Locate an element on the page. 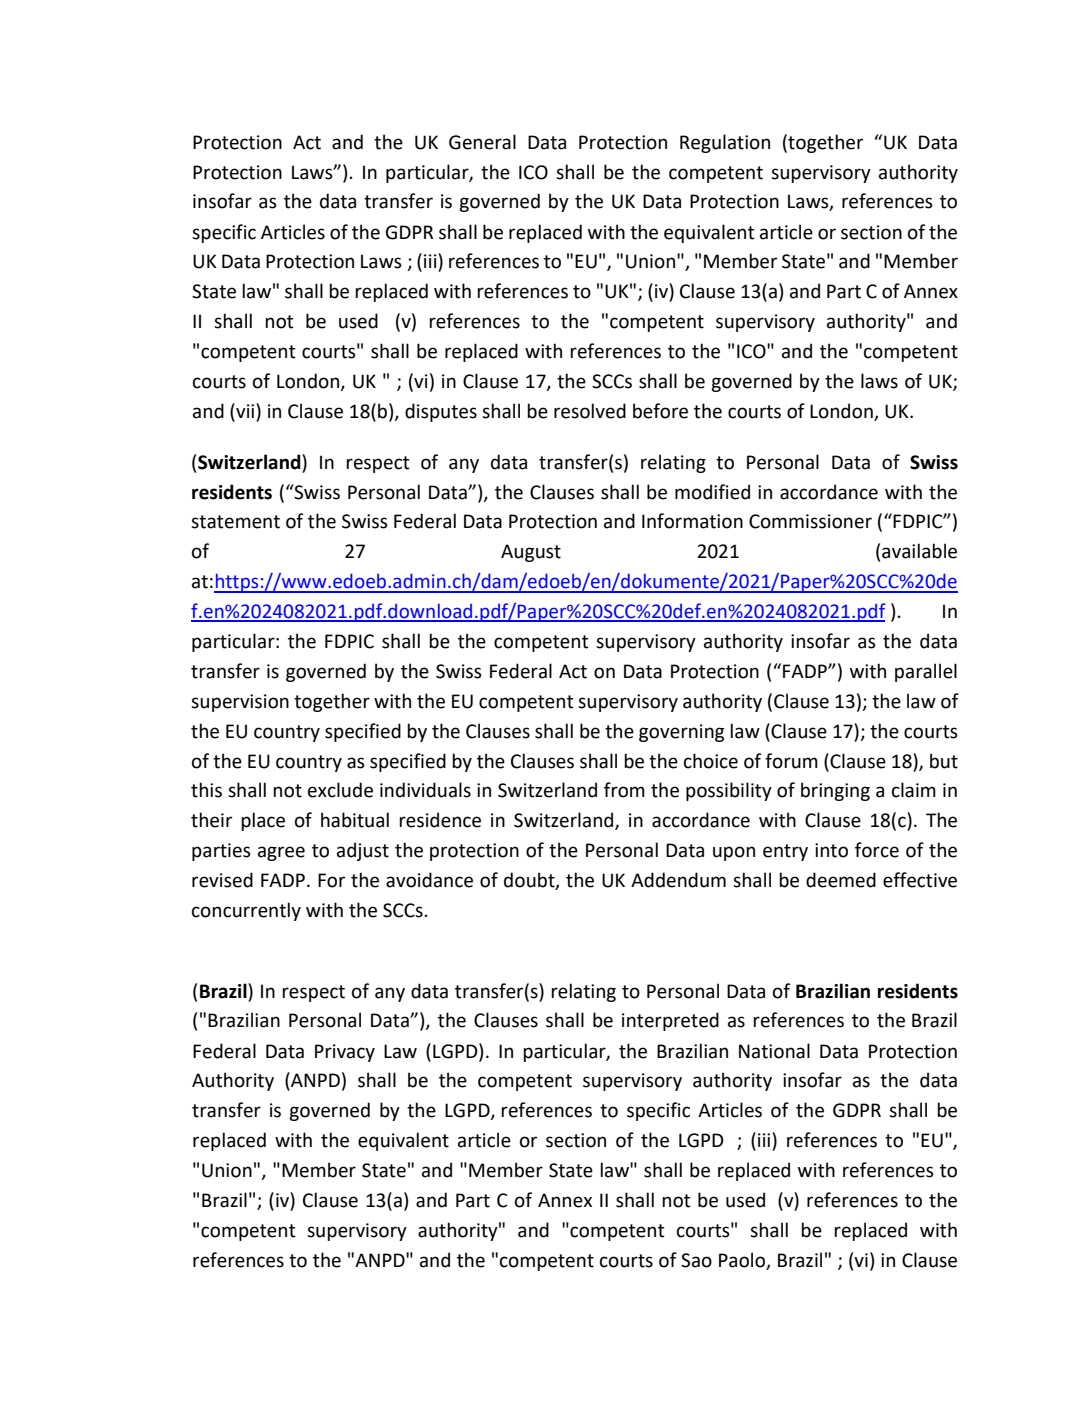 The height and width of the page is (1404, 1085). Sao is located at coordinates (696, 1260).
